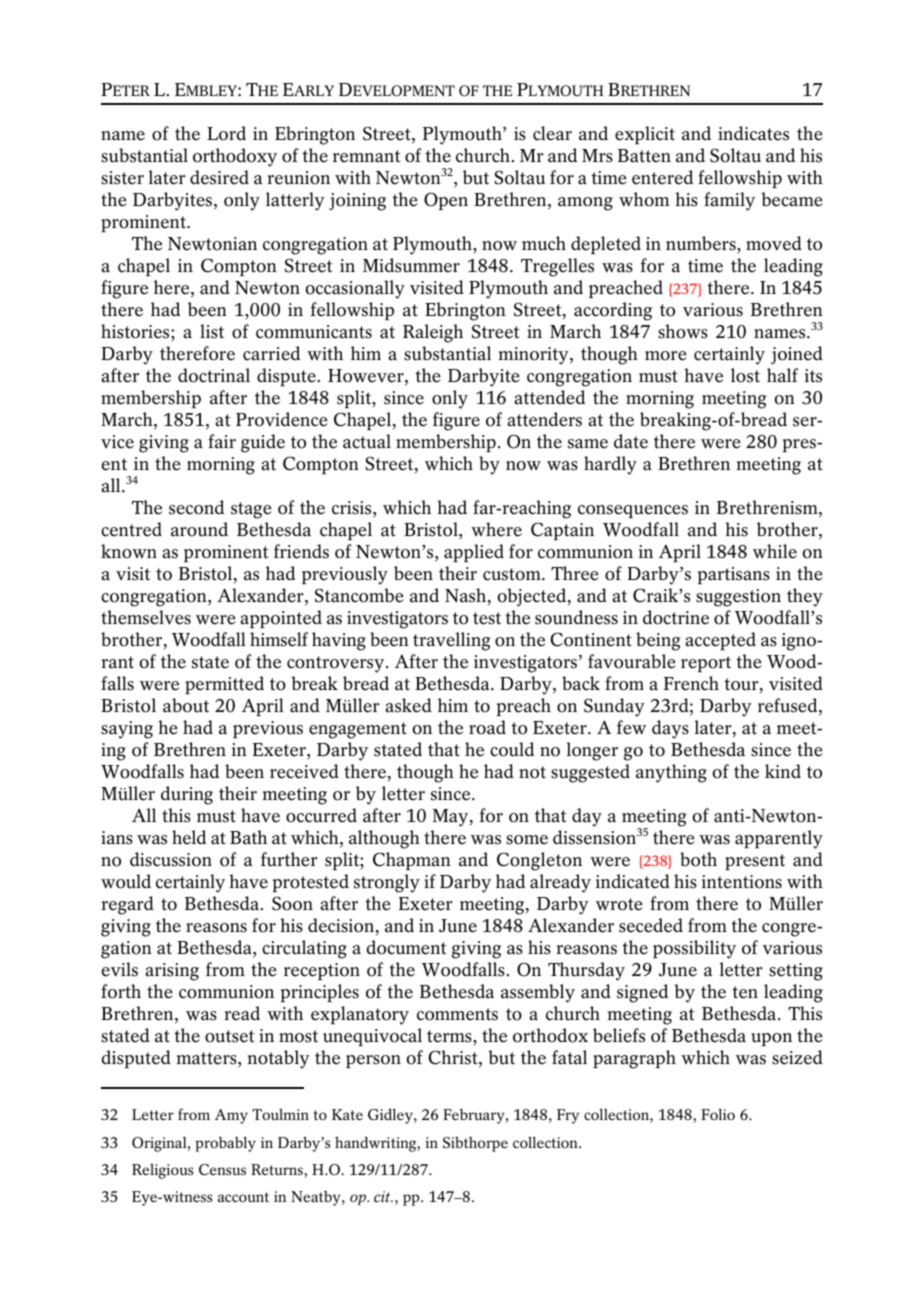  I want to click on report, so click(706, 664).
